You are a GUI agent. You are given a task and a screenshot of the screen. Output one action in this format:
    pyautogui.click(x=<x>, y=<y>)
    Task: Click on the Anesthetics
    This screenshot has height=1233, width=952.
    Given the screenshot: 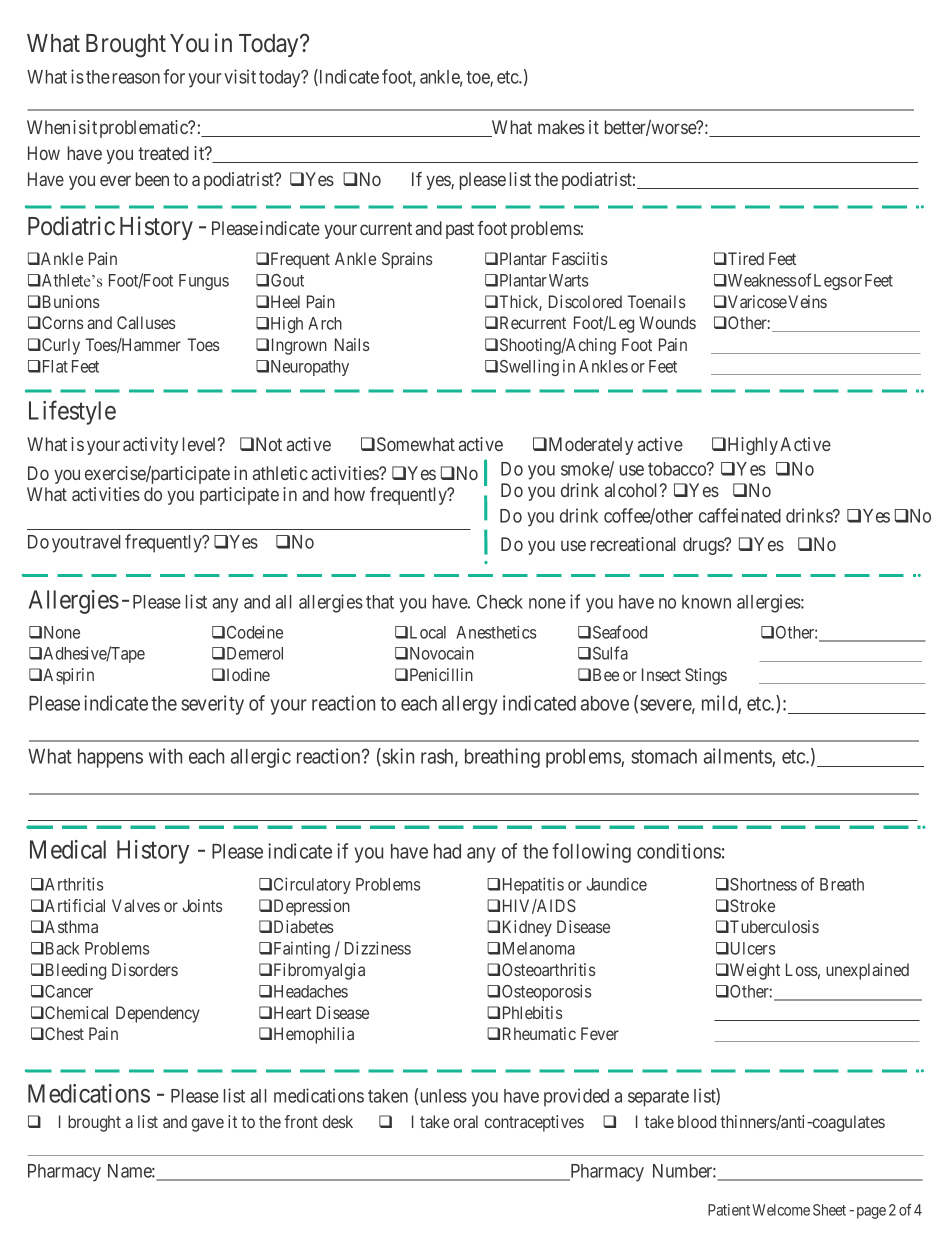 What is the action you would take?
    pyautogui.click(x=496, y=632)
